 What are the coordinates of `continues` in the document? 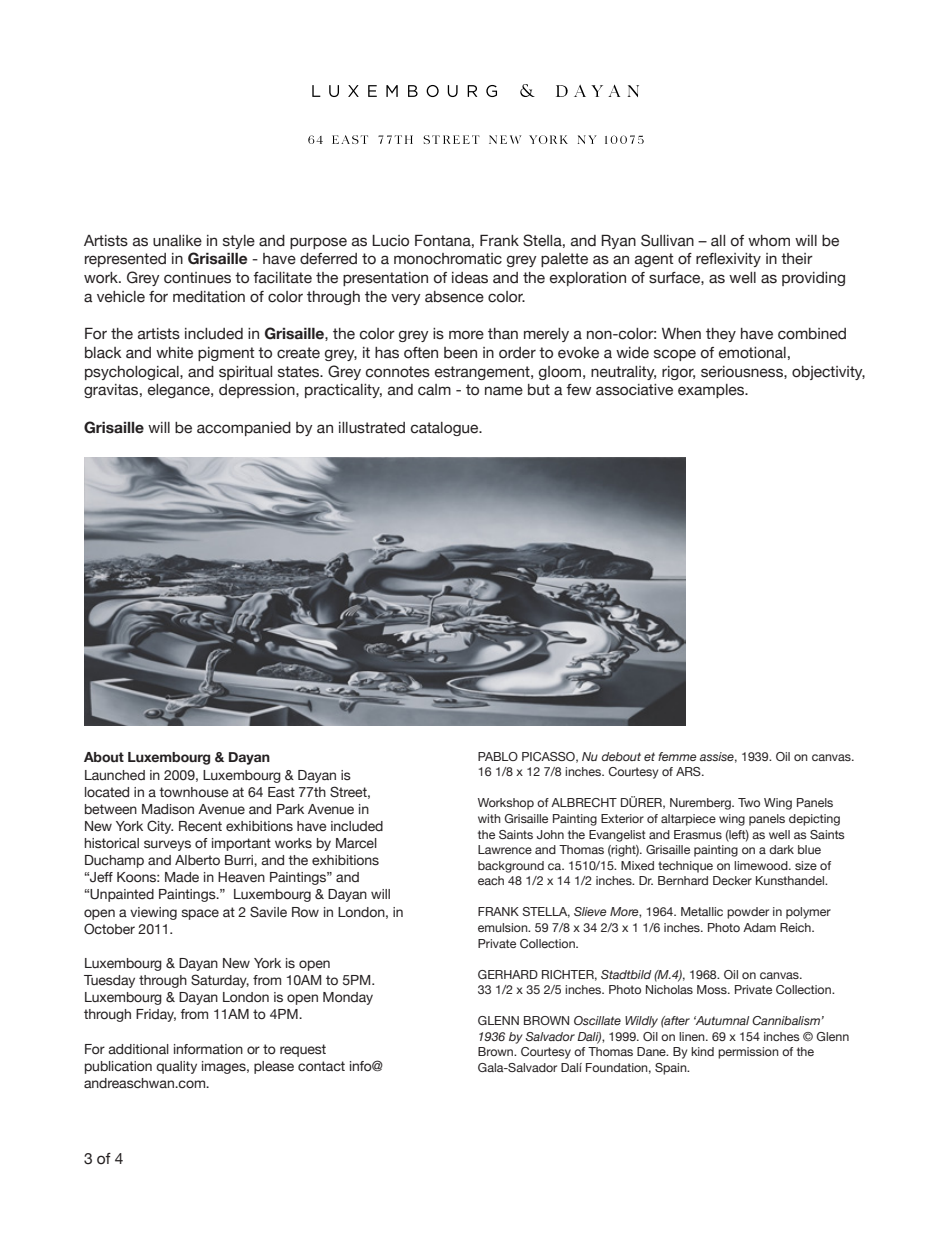 It's located at (197, 278).
